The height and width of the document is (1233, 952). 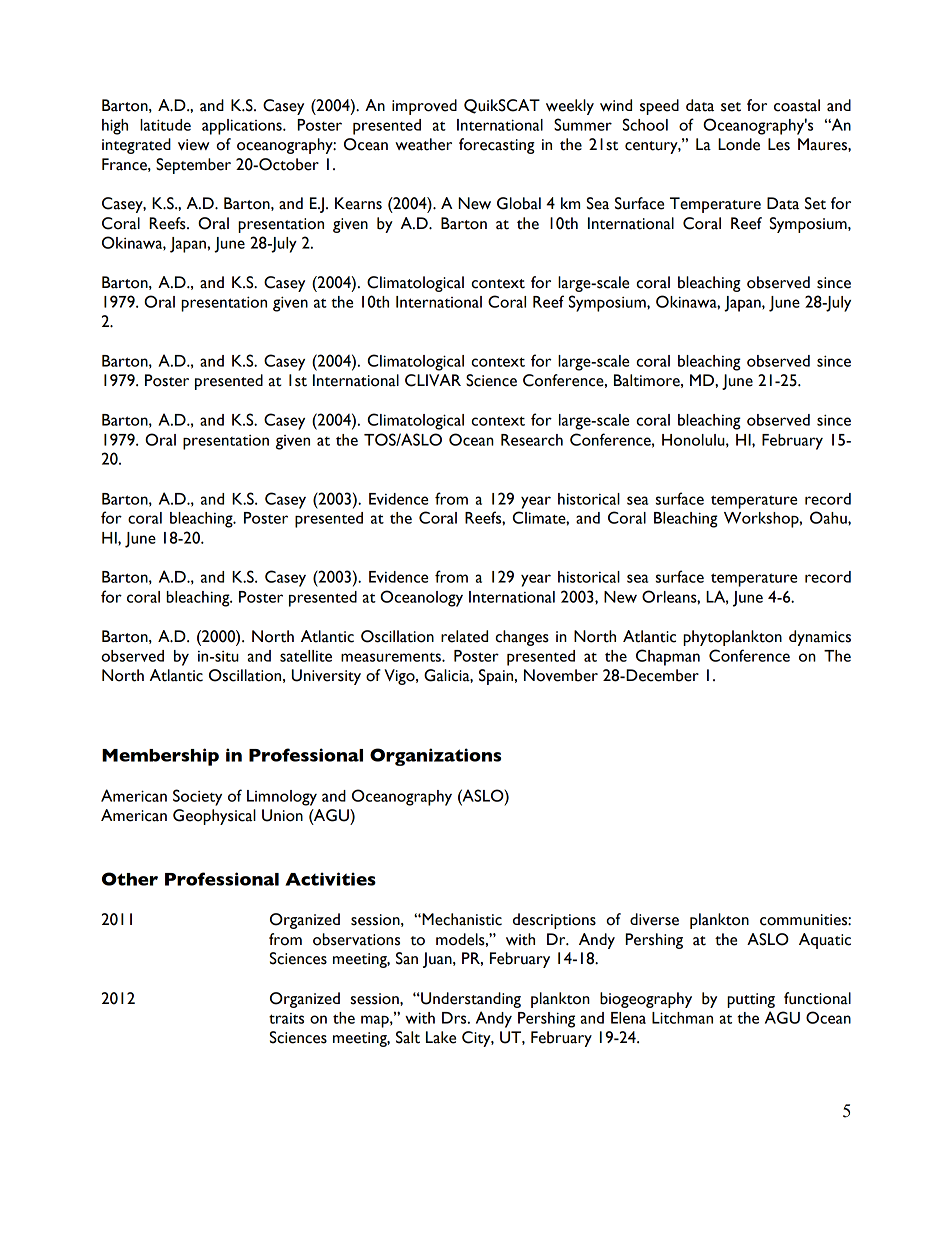 I want to click on traits, so click(x=286, y=1018).
